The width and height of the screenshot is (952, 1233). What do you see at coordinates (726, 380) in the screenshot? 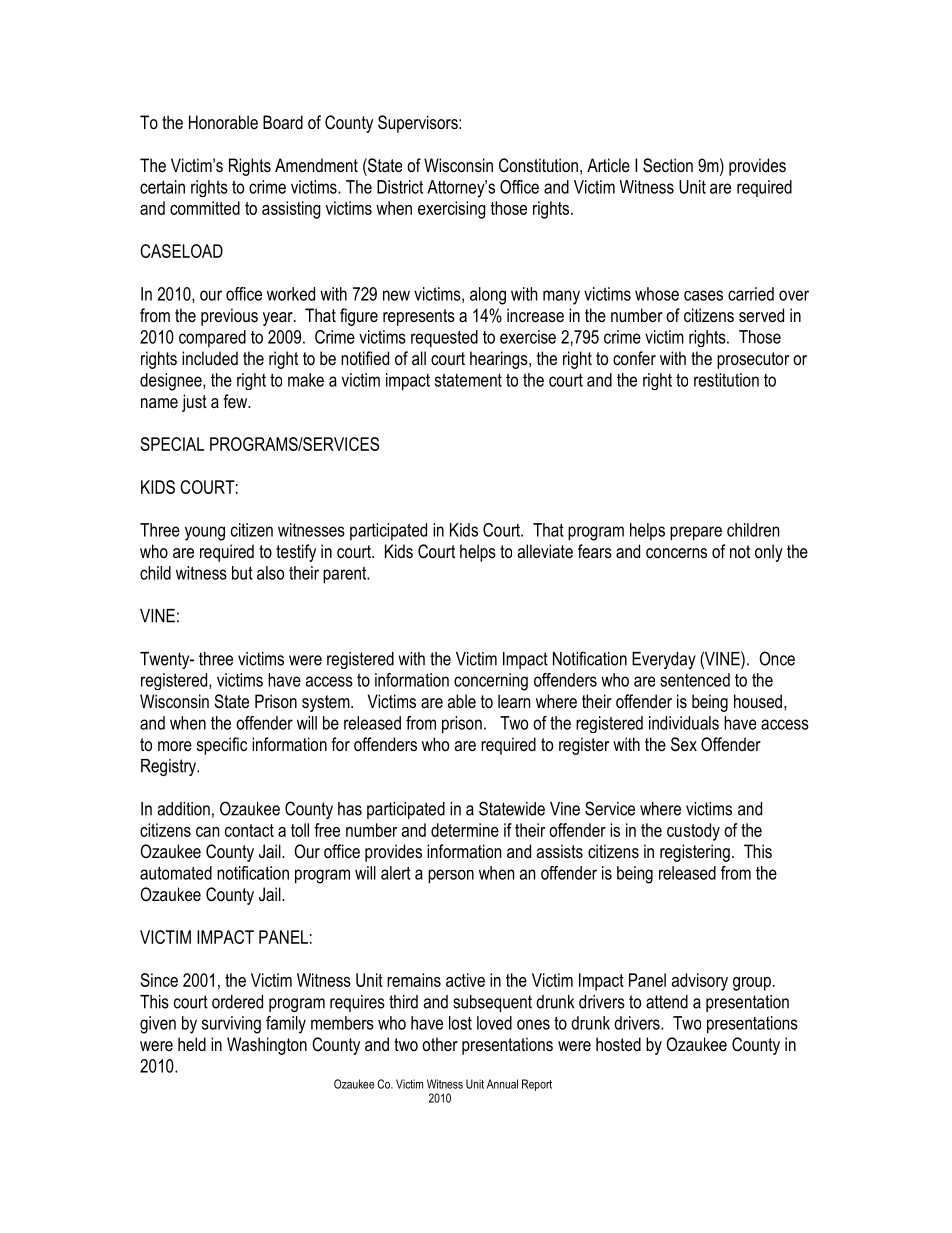
I see `restitution` at bounding box center [726, 380].
